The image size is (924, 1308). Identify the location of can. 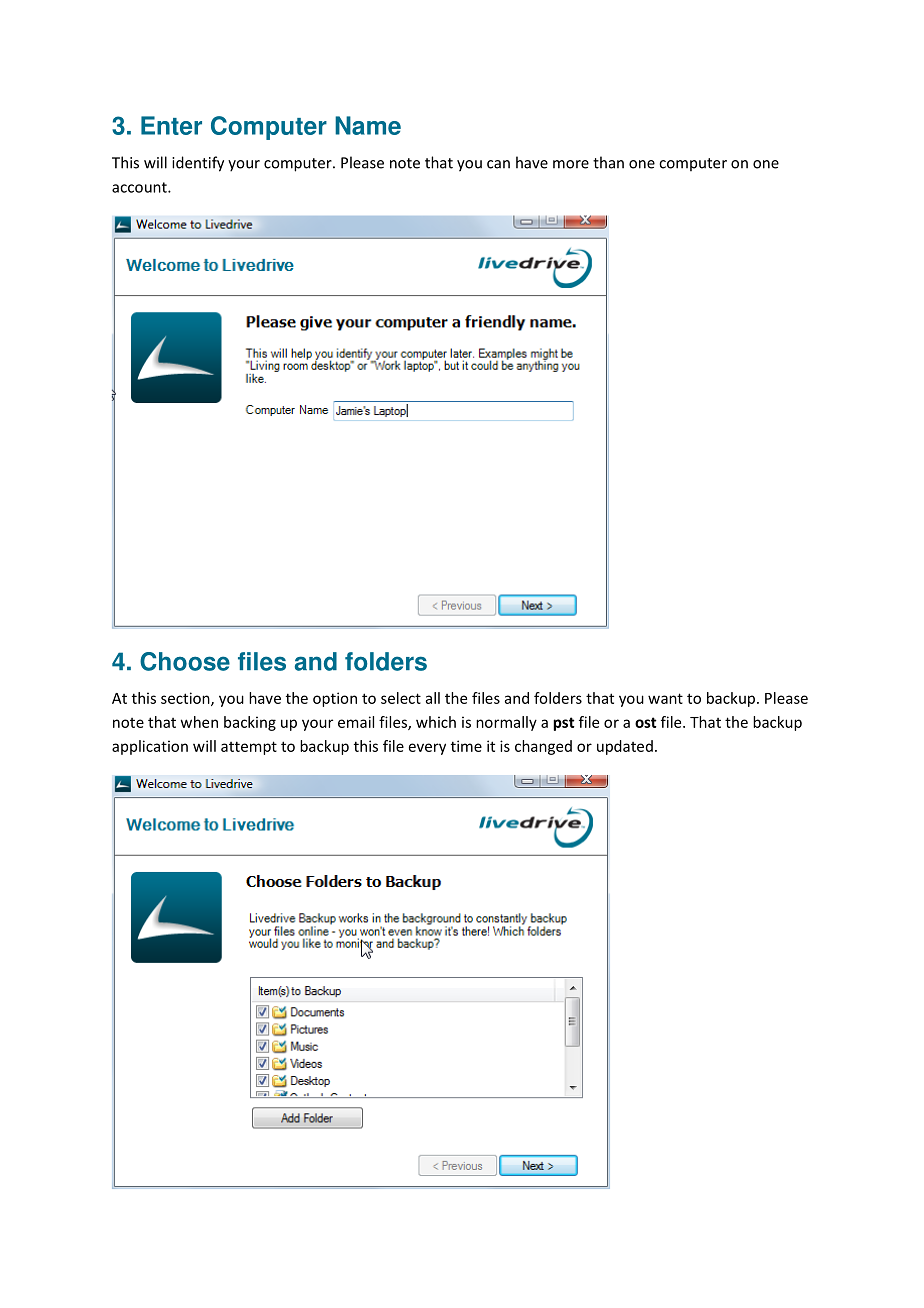
(498, 164).
